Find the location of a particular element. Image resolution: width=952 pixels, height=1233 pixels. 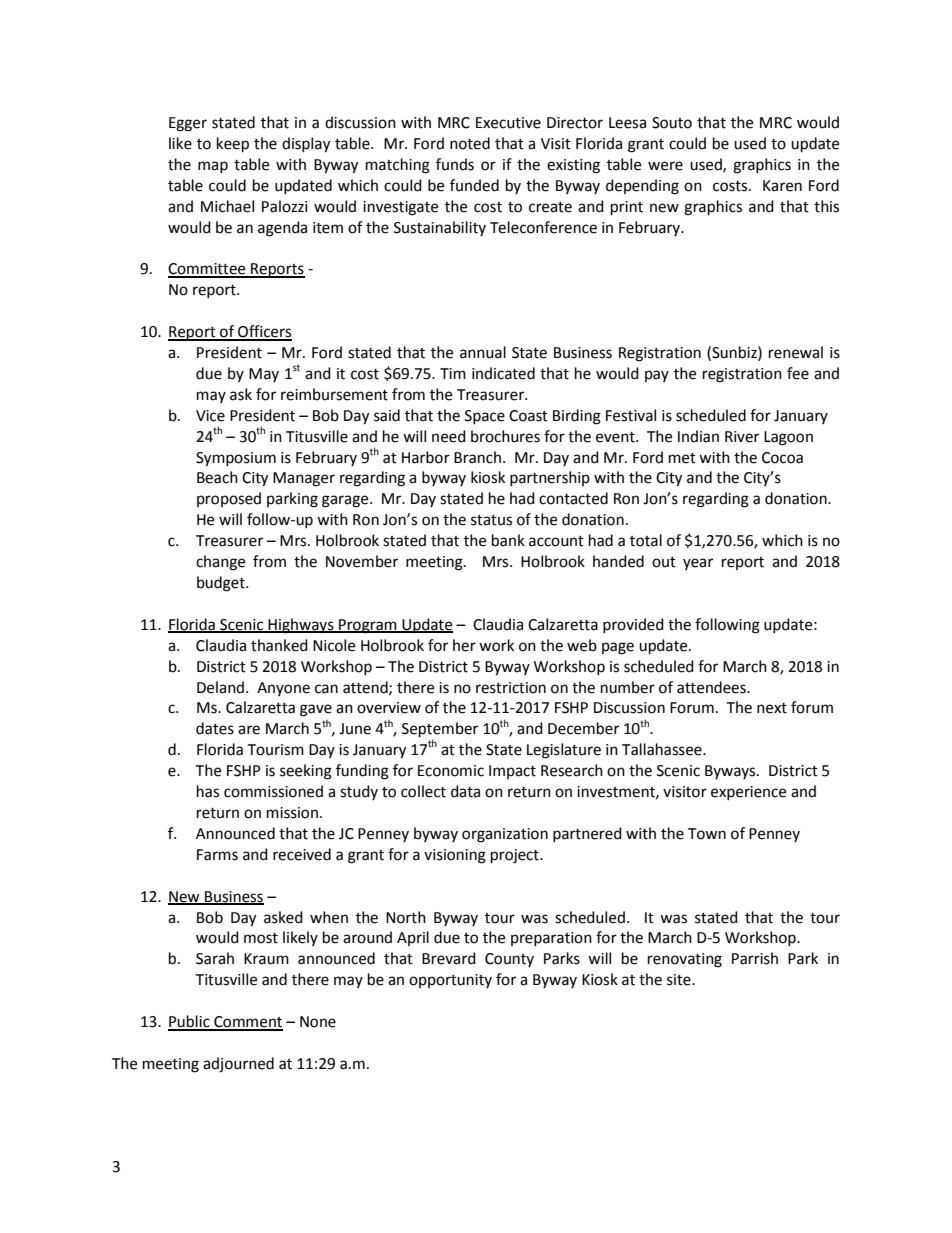

Executive is located at coordinates (508, 123).
